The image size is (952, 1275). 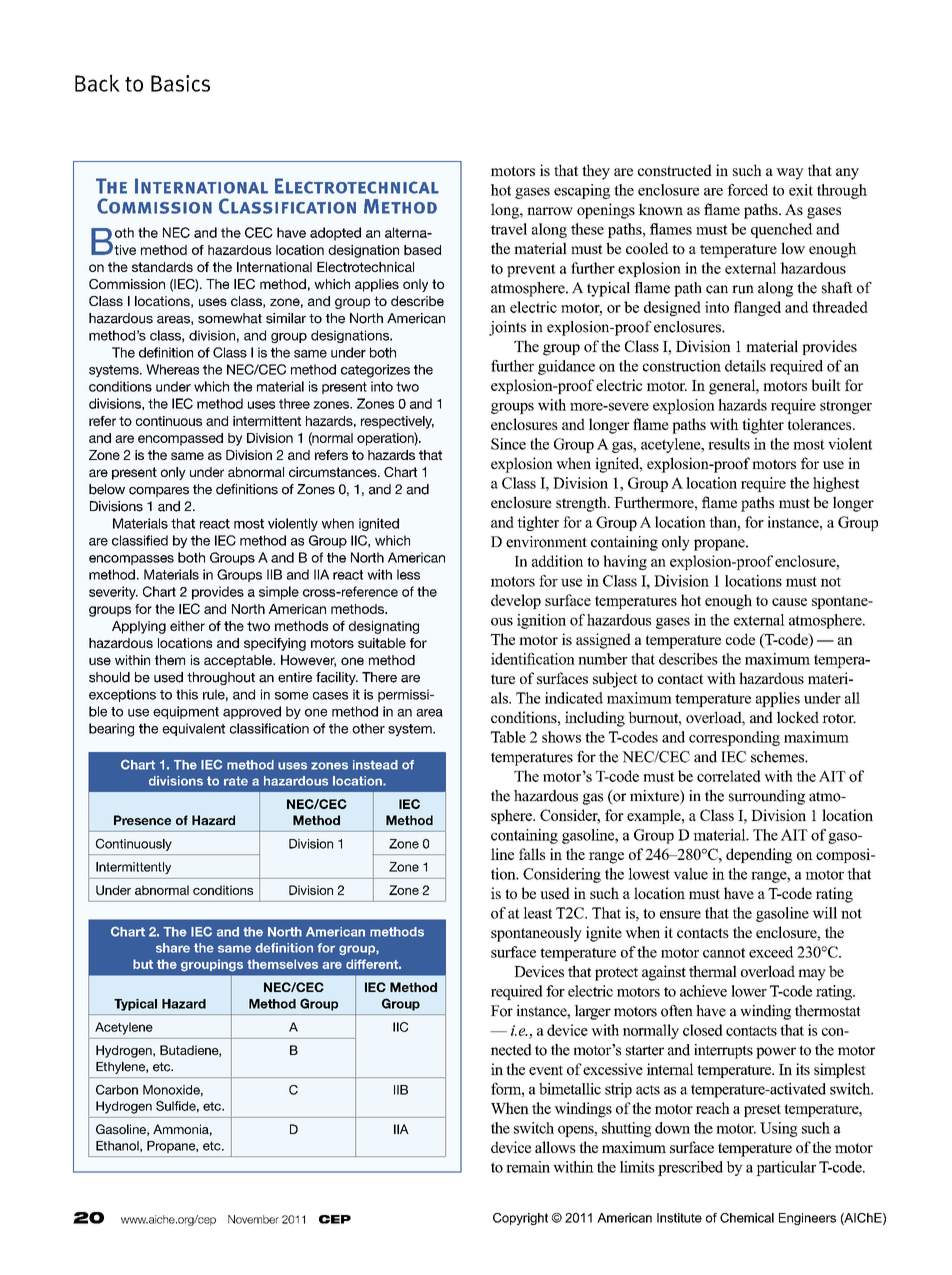 I want to click on least, so click(x=537, y=913).
